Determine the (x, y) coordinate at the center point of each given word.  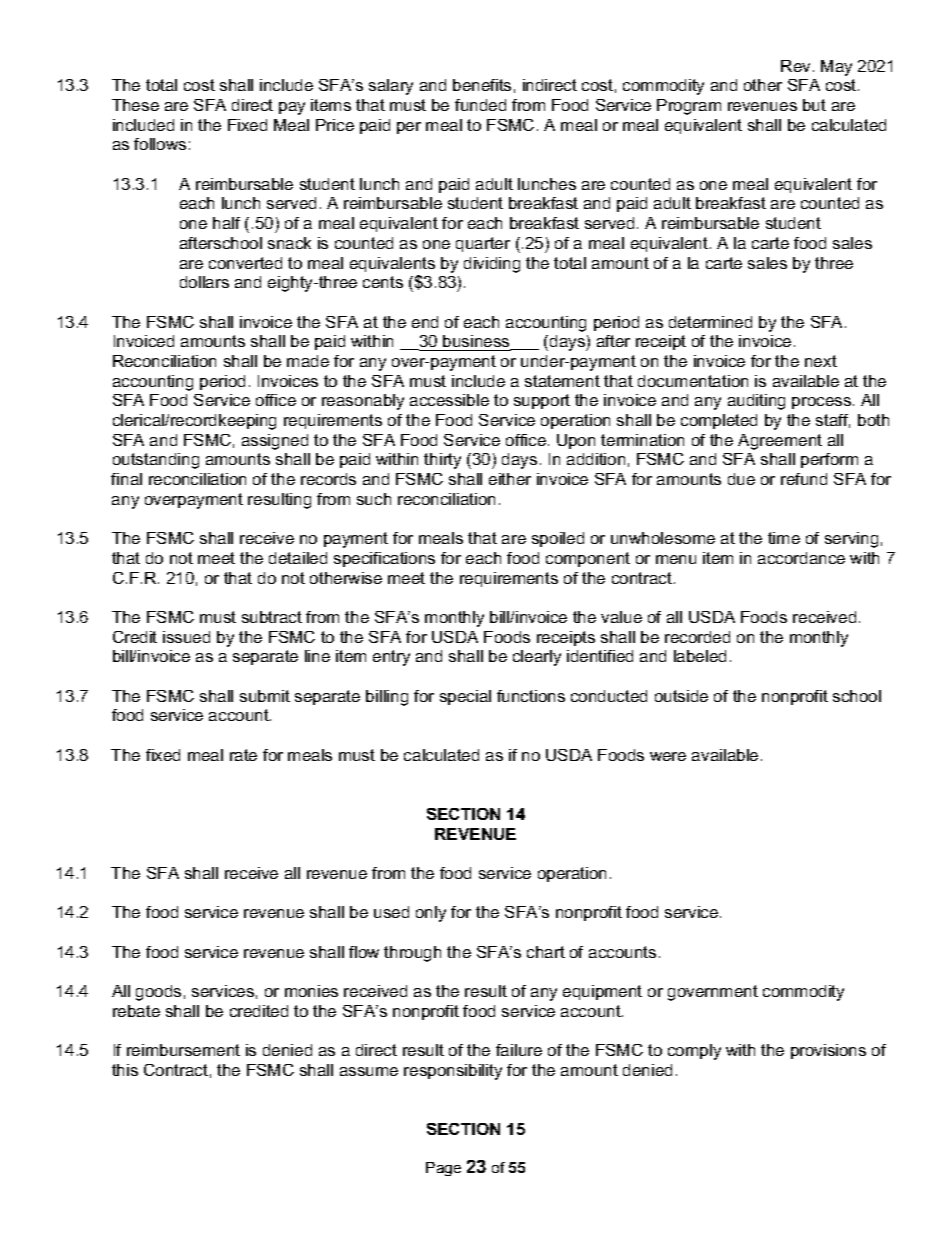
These (135, 105)
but (814, 105)
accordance (801, 558)
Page (443, 1169)
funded (480, 105)
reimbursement (183, 1050)
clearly (537, 658)
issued (186, 637)
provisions (828, 1051)
